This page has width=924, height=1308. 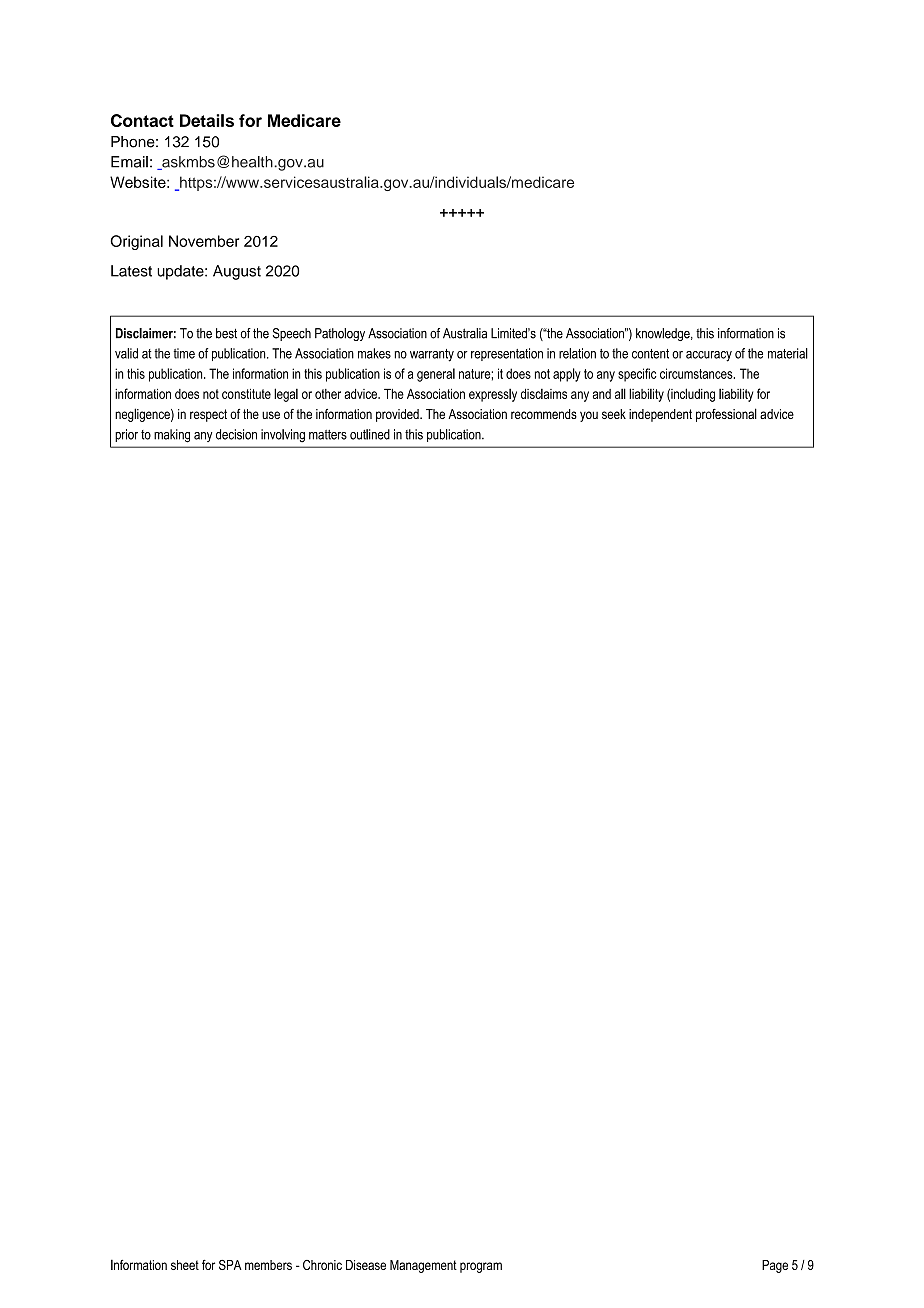 What do you see at coordinates (709, 356) in the page?
I see `accuracy` at bounding box center [709, 356].
